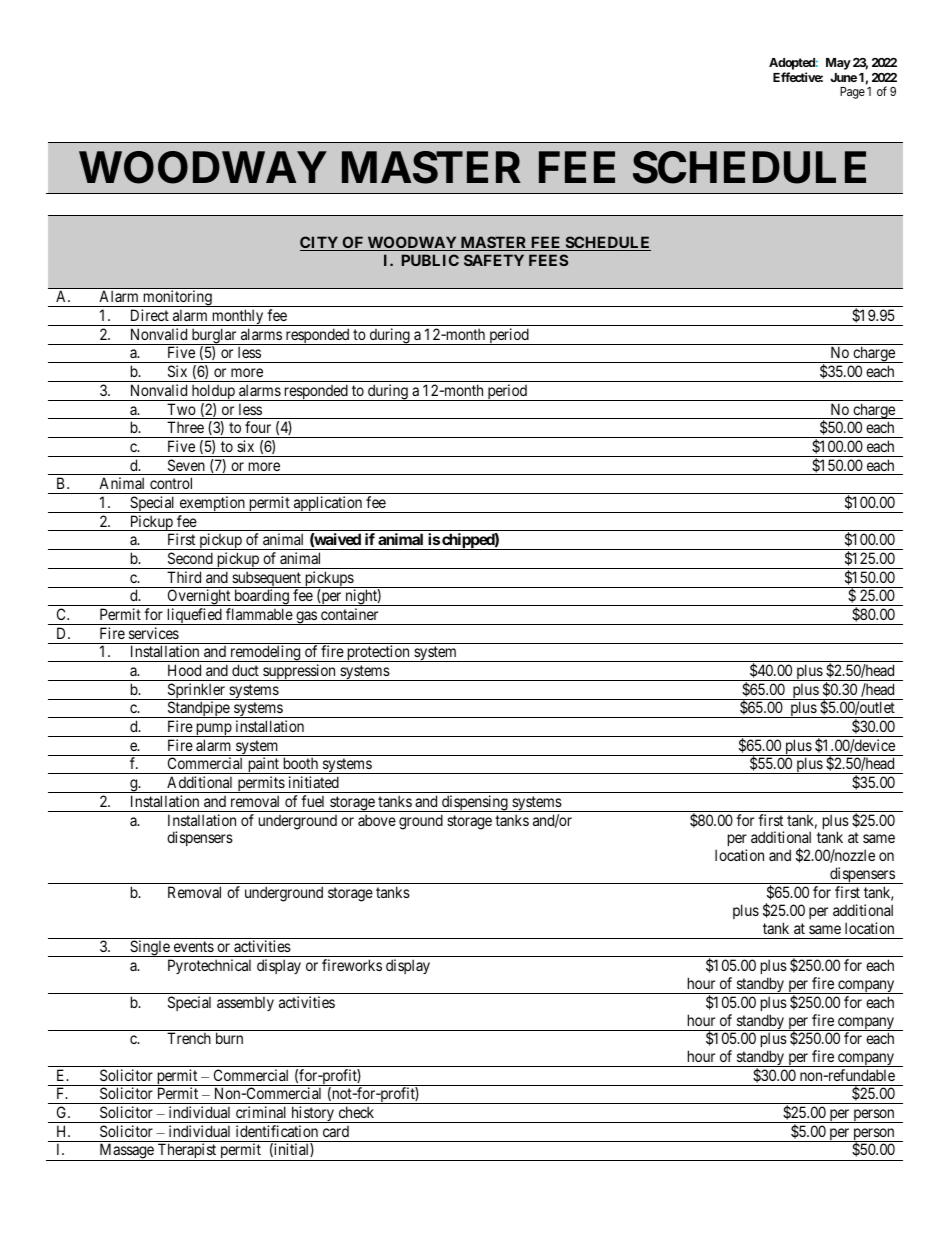  What do you see at coordinates (494, 260) in the screenshot?
I see `SAFETY` at bounding box center [494, 260].
